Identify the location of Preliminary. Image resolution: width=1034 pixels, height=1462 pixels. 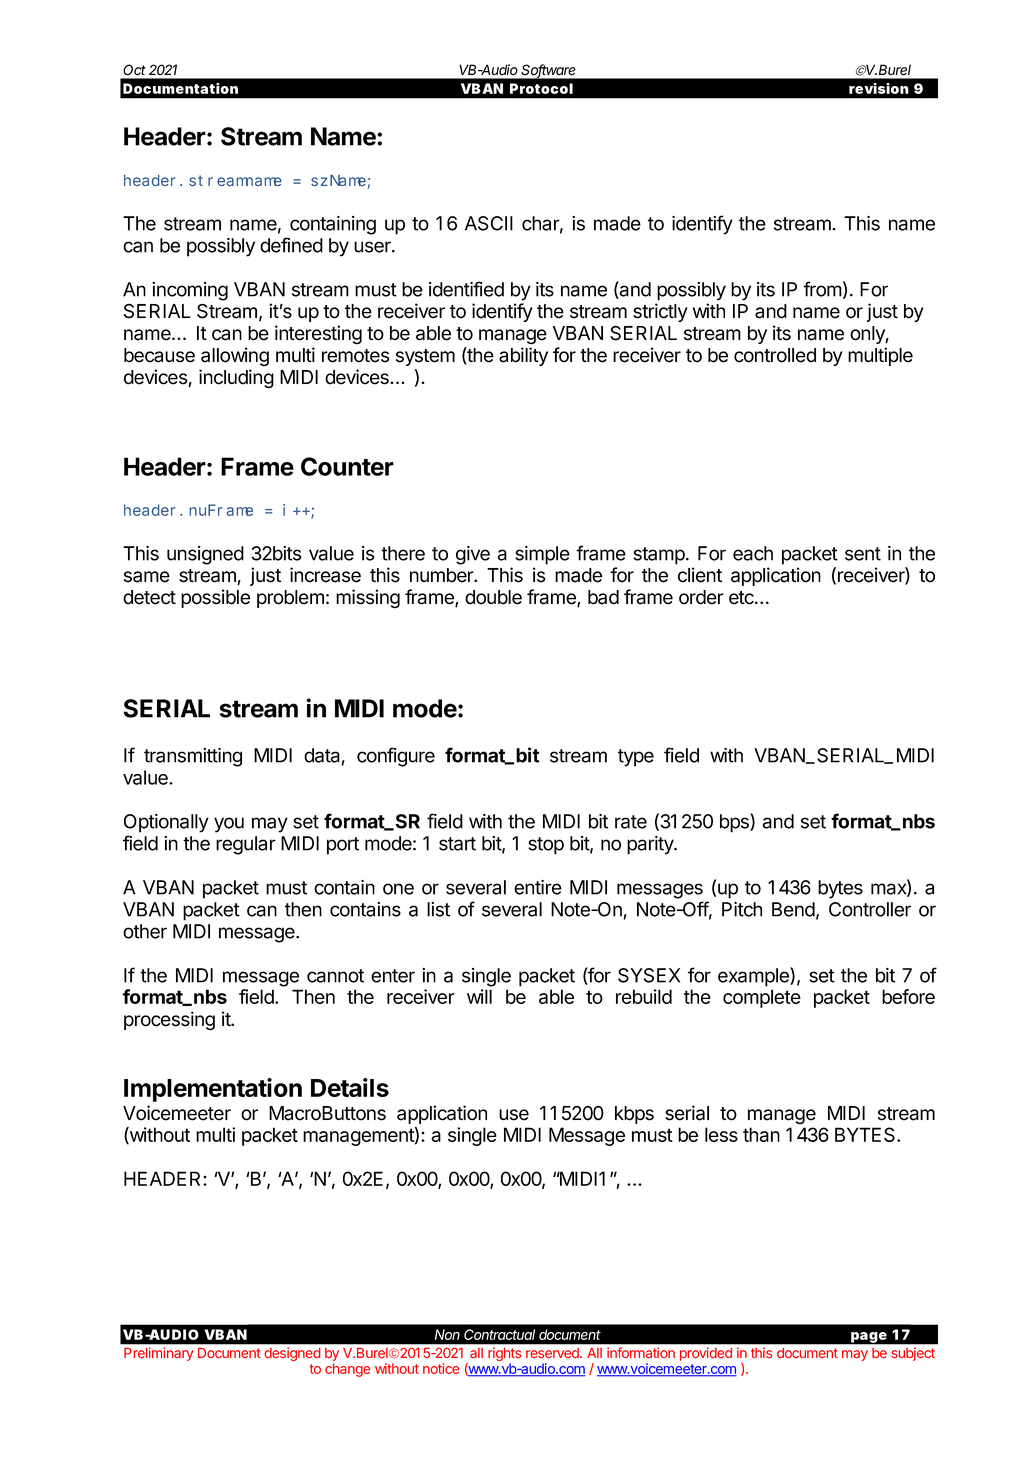
(159, 1354).
